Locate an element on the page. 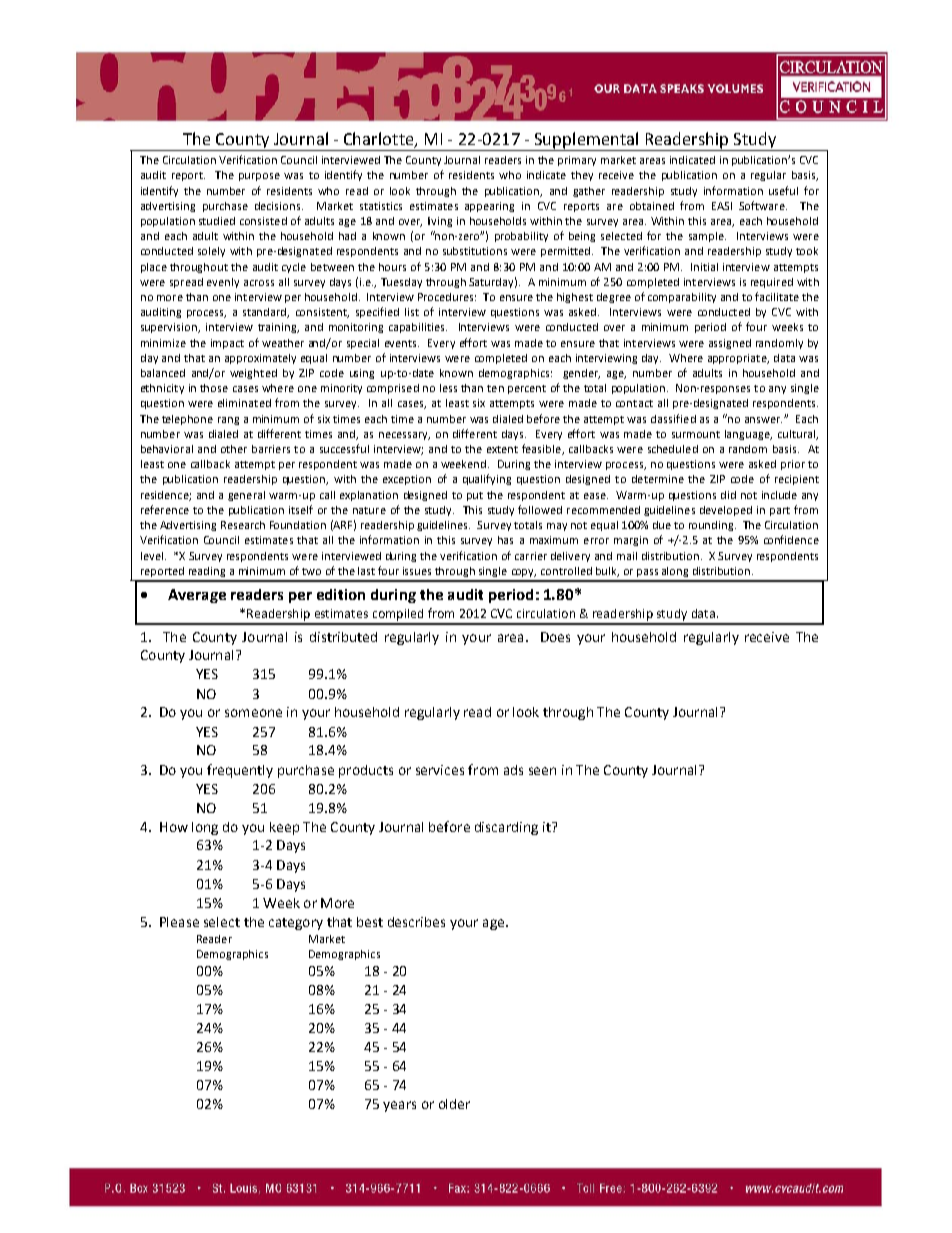 The width and height of the image is (952, 1233). years is located at coordinates (399, 1106).
